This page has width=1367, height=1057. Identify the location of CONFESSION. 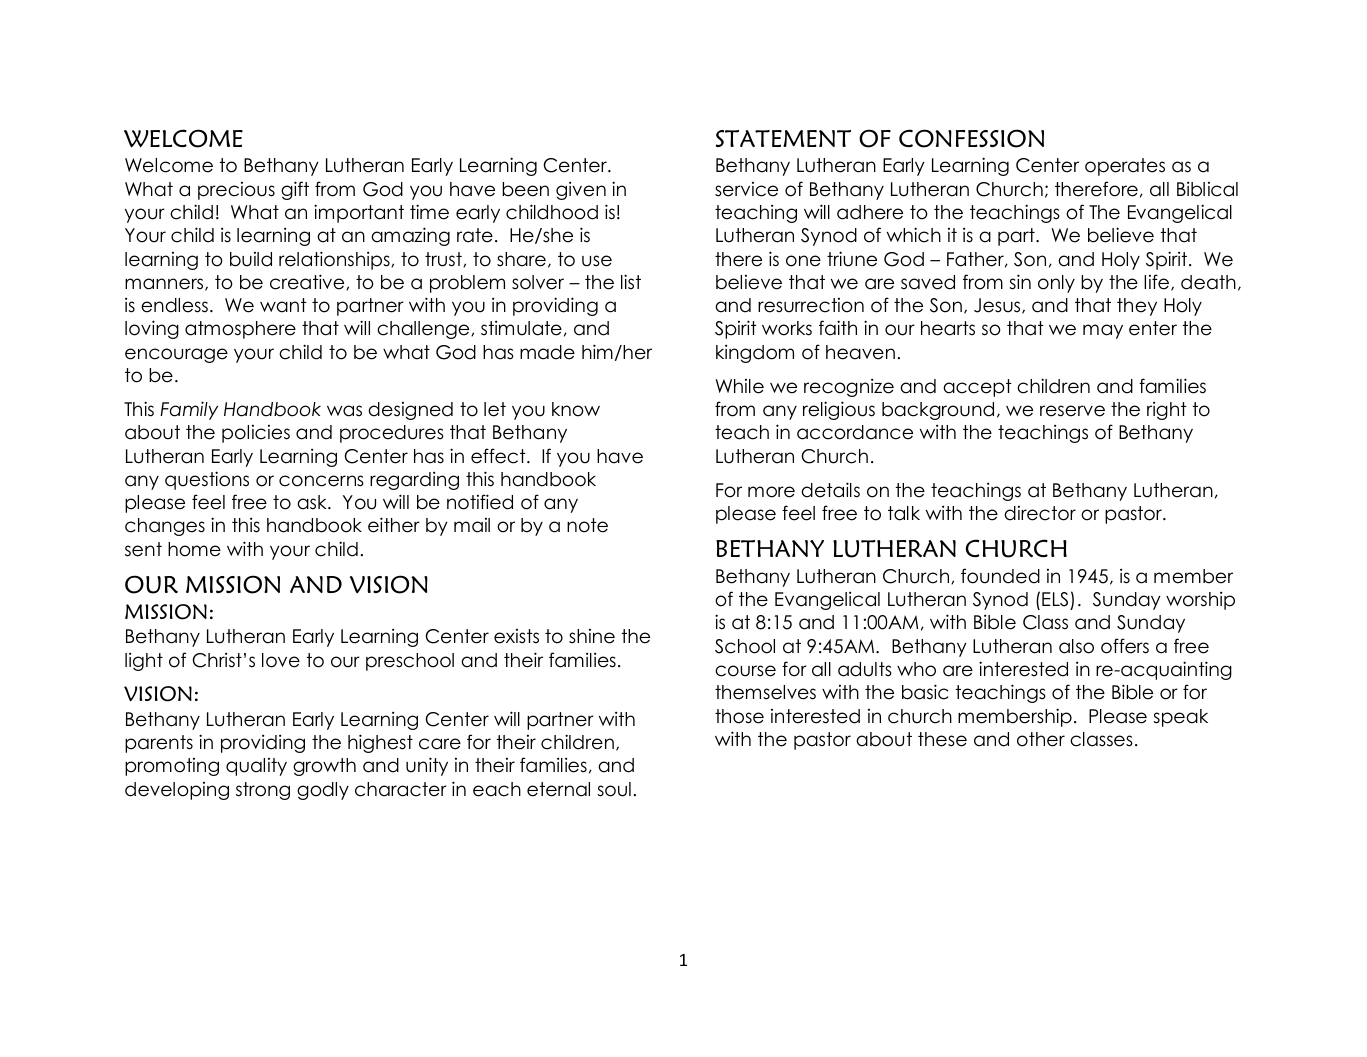
(971, 138).
